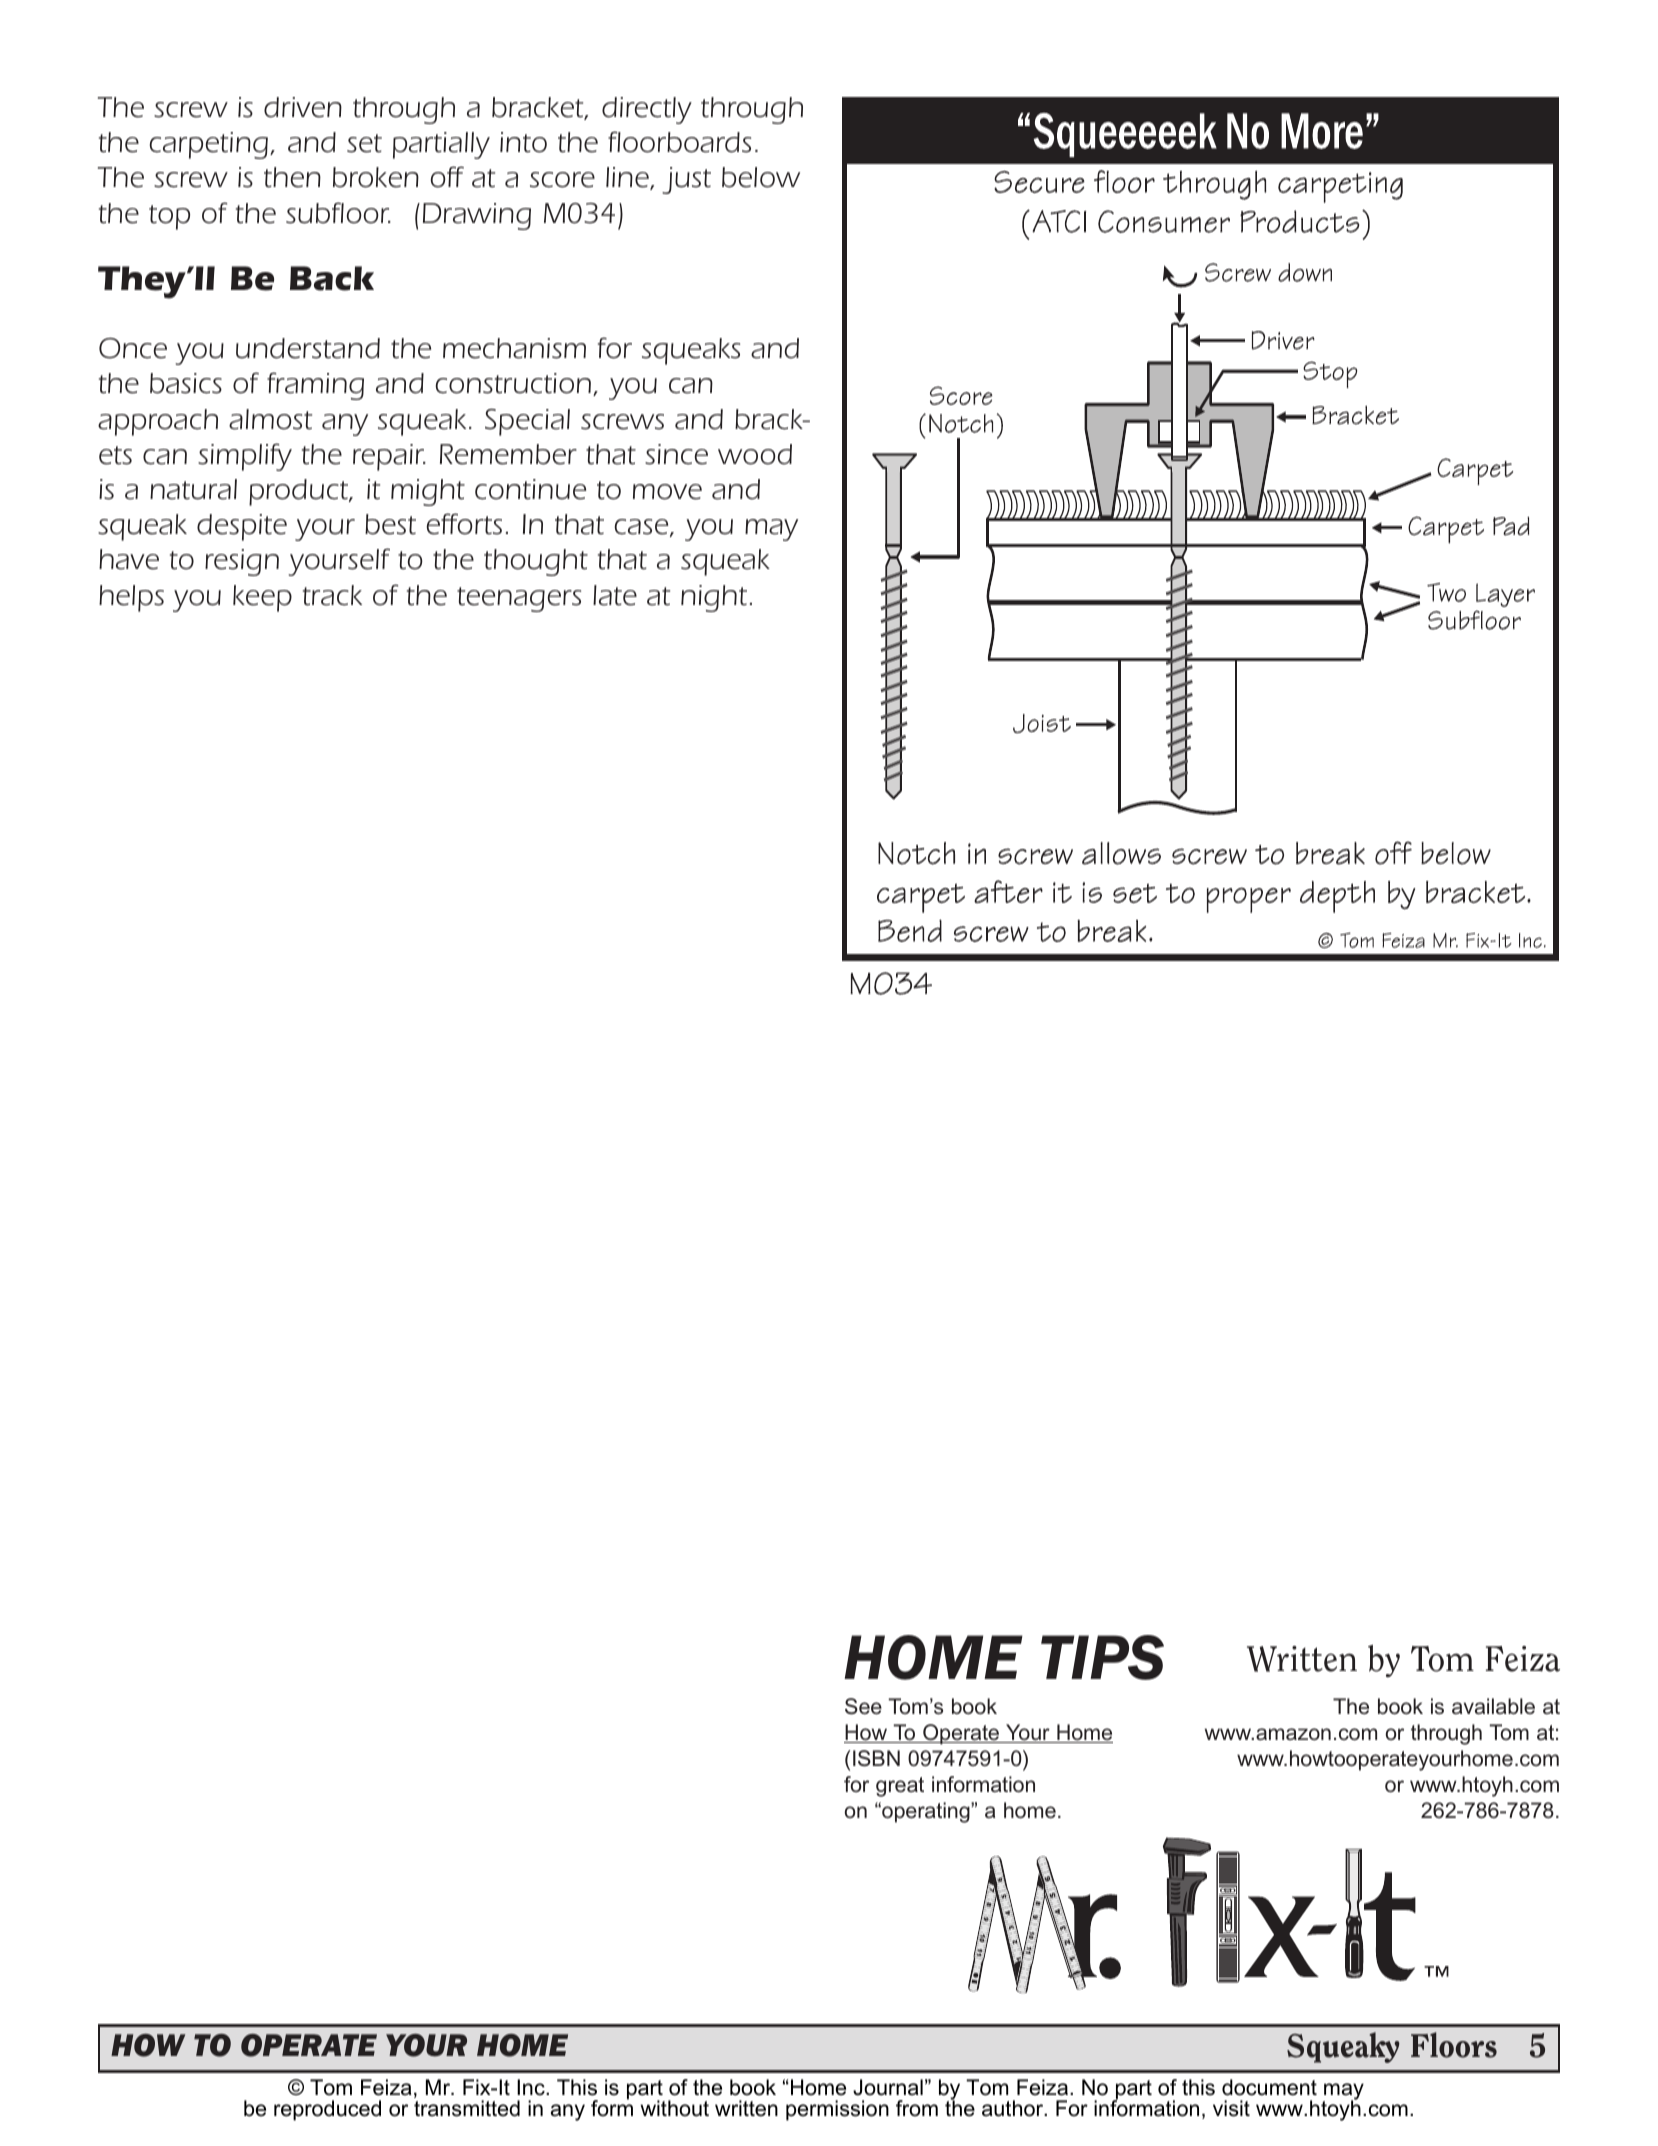  I want to click on night, so click(714, 598).
